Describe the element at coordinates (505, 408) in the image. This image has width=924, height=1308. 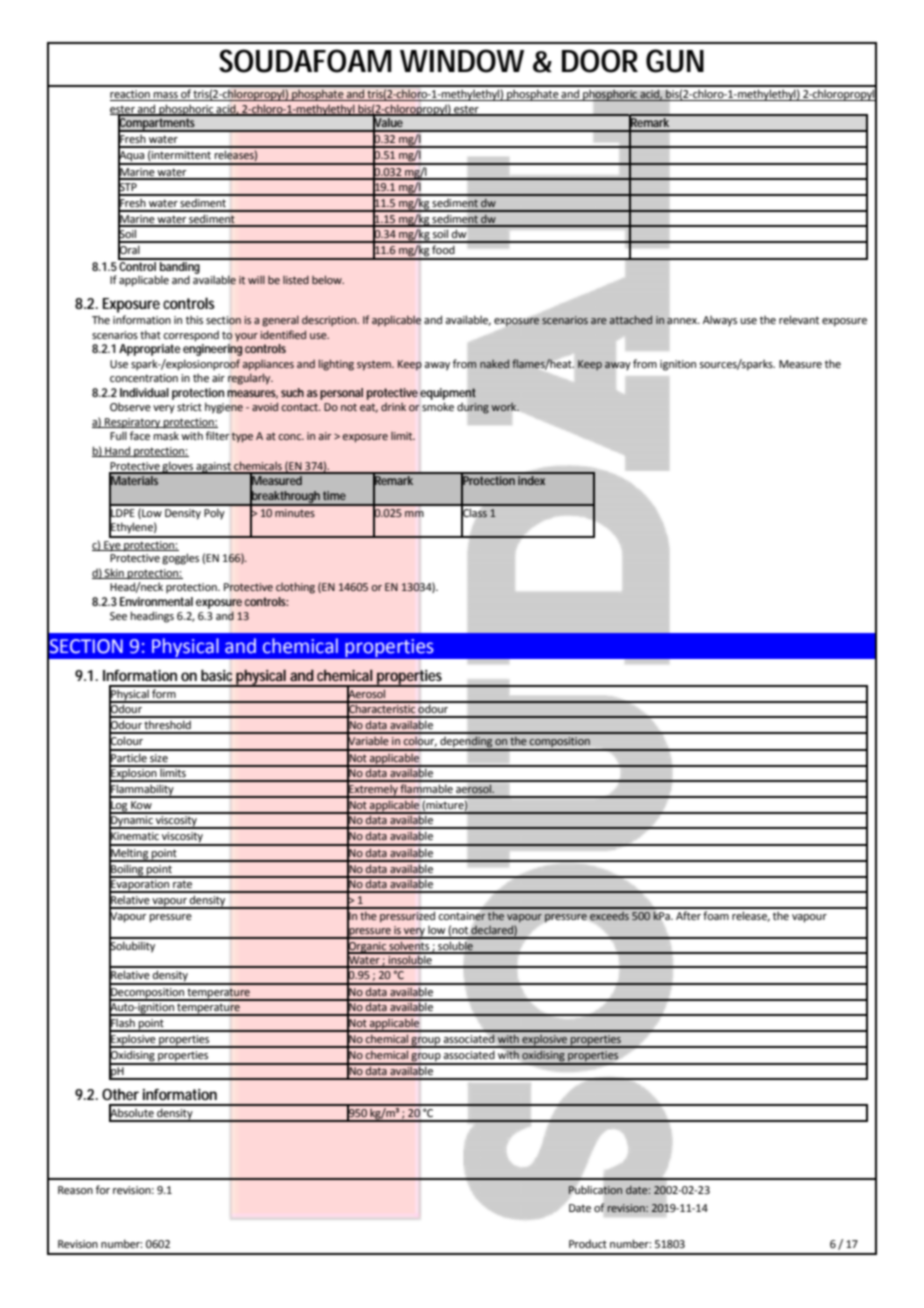
I see `work` at that location.
